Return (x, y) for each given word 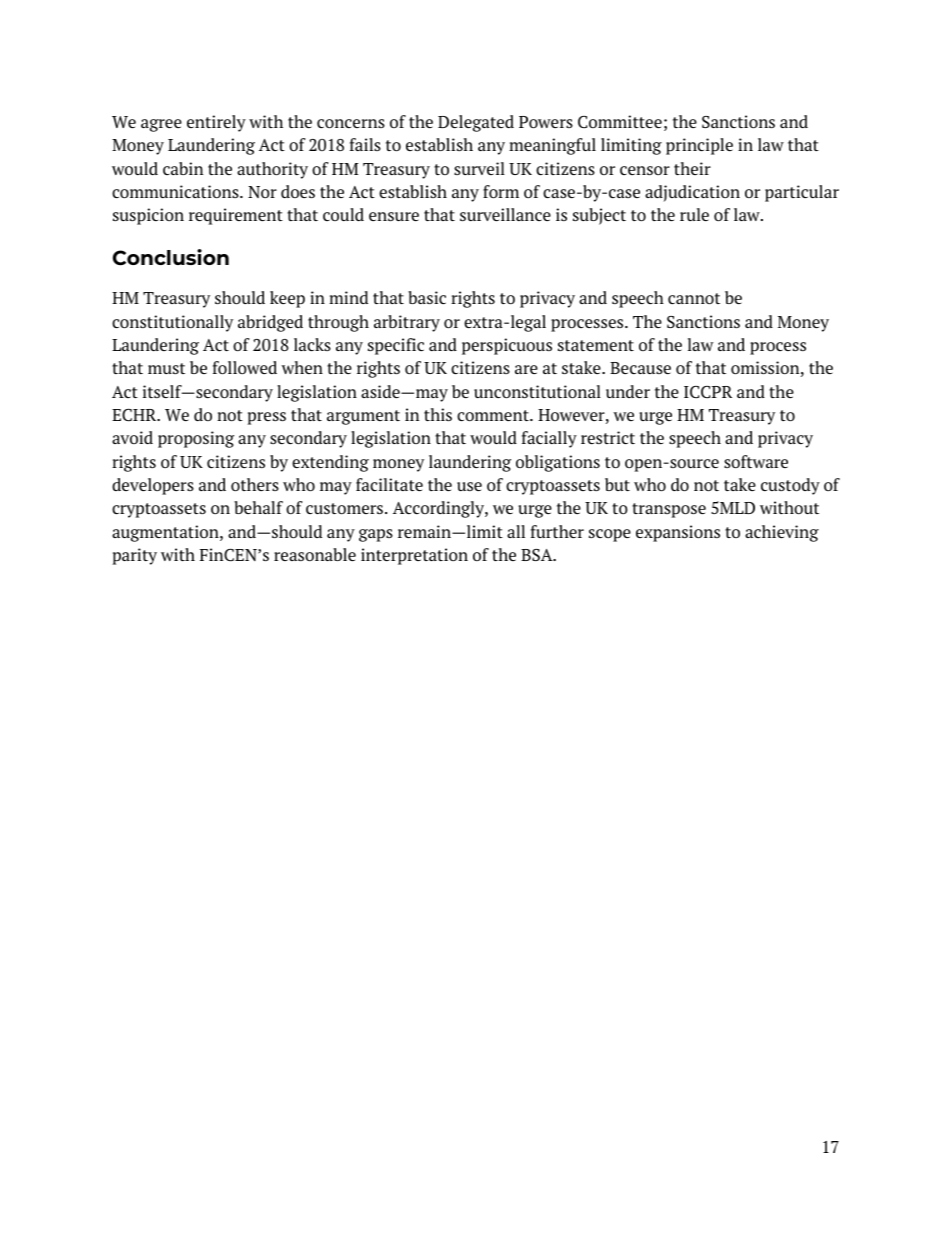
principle (699, 146)
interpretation (414, 556)
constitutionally (172, 323)
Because (640, 368)
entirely (216, 123)
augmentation (166, 533)
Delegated (476, 123)
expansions (678, 533)
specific (396, 346)
